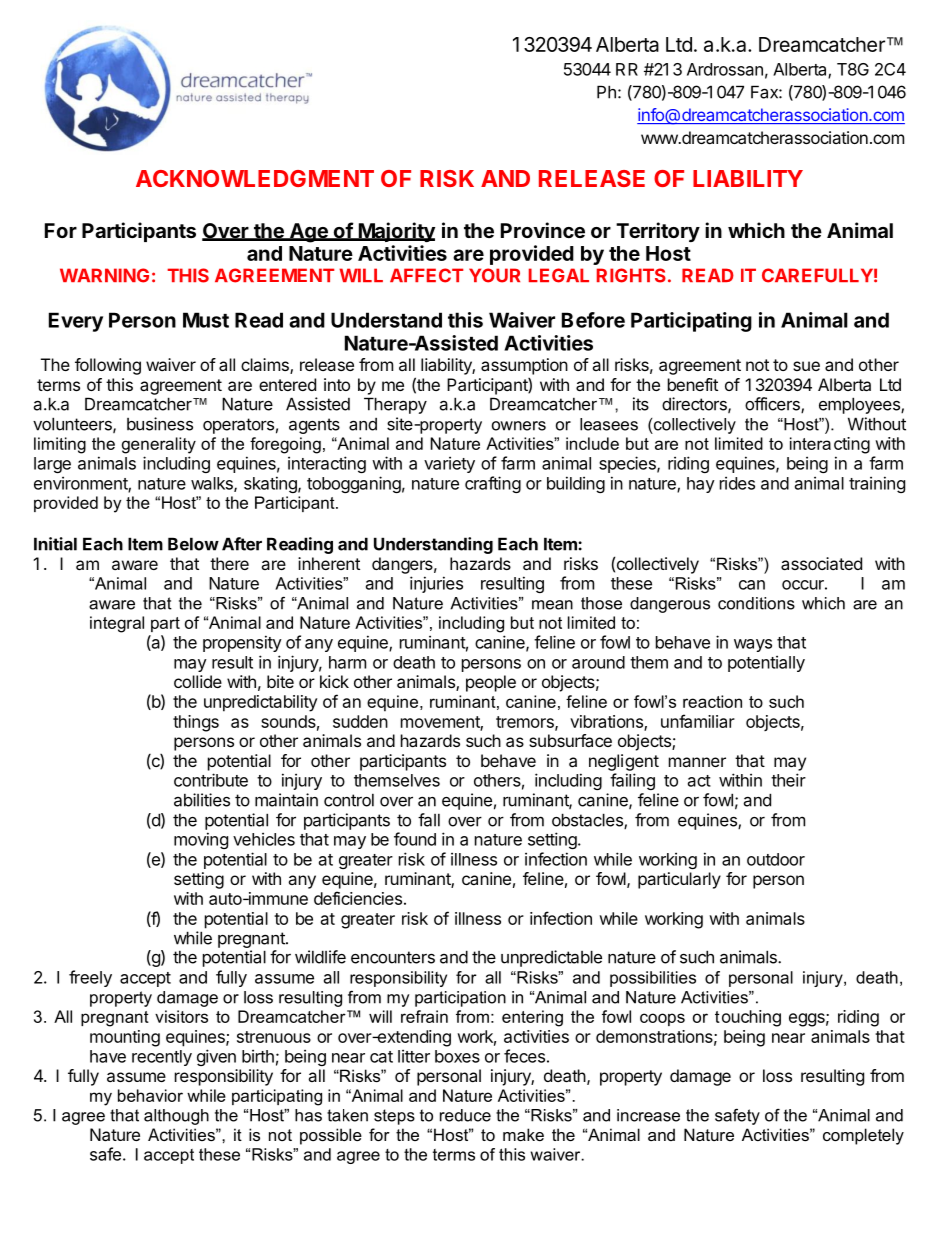  I want to click on their, so click(788, 780).
